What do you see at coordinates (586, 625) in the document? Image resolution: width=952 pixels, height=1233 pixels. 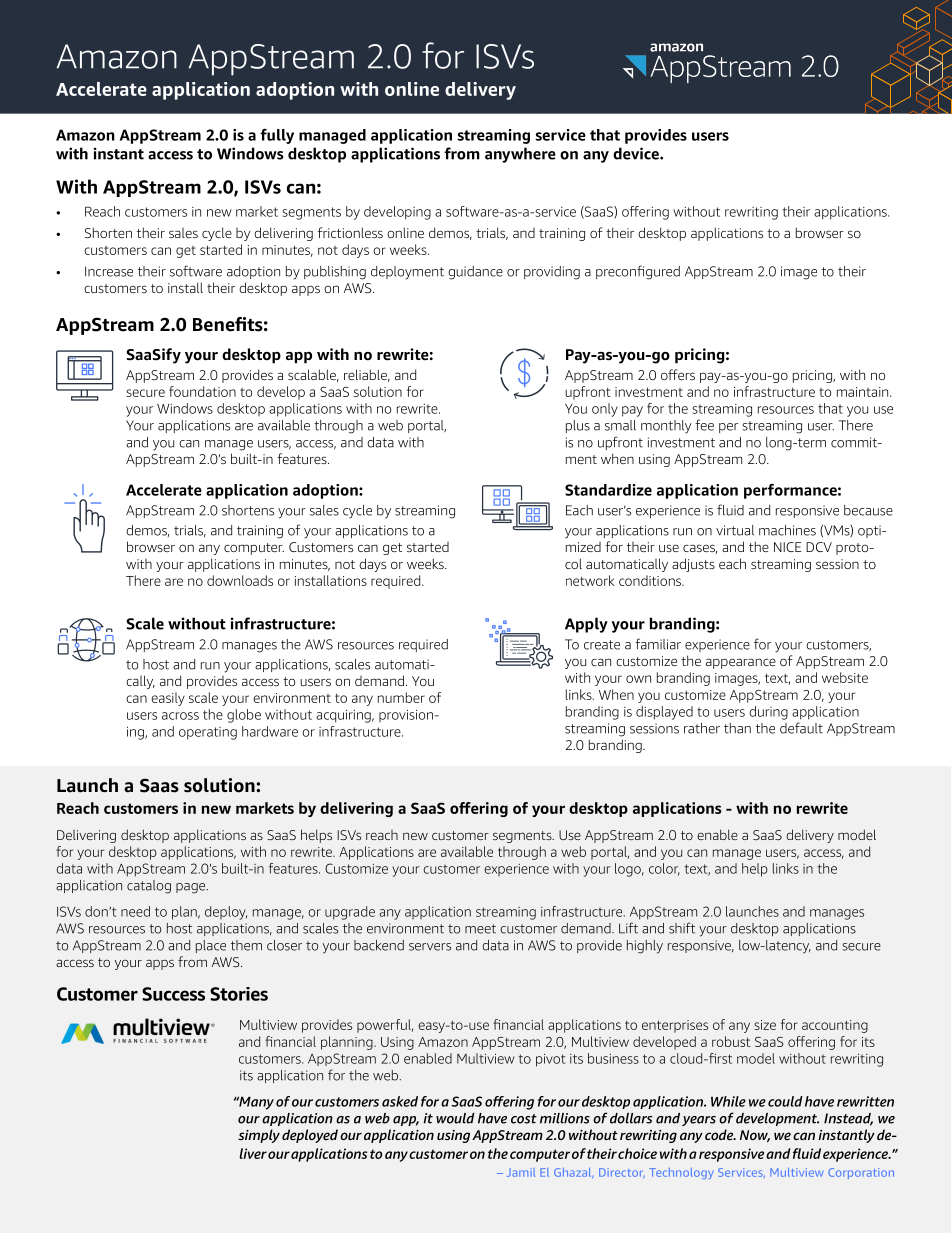 I see `Apply` at bounding box center [586, 625].
